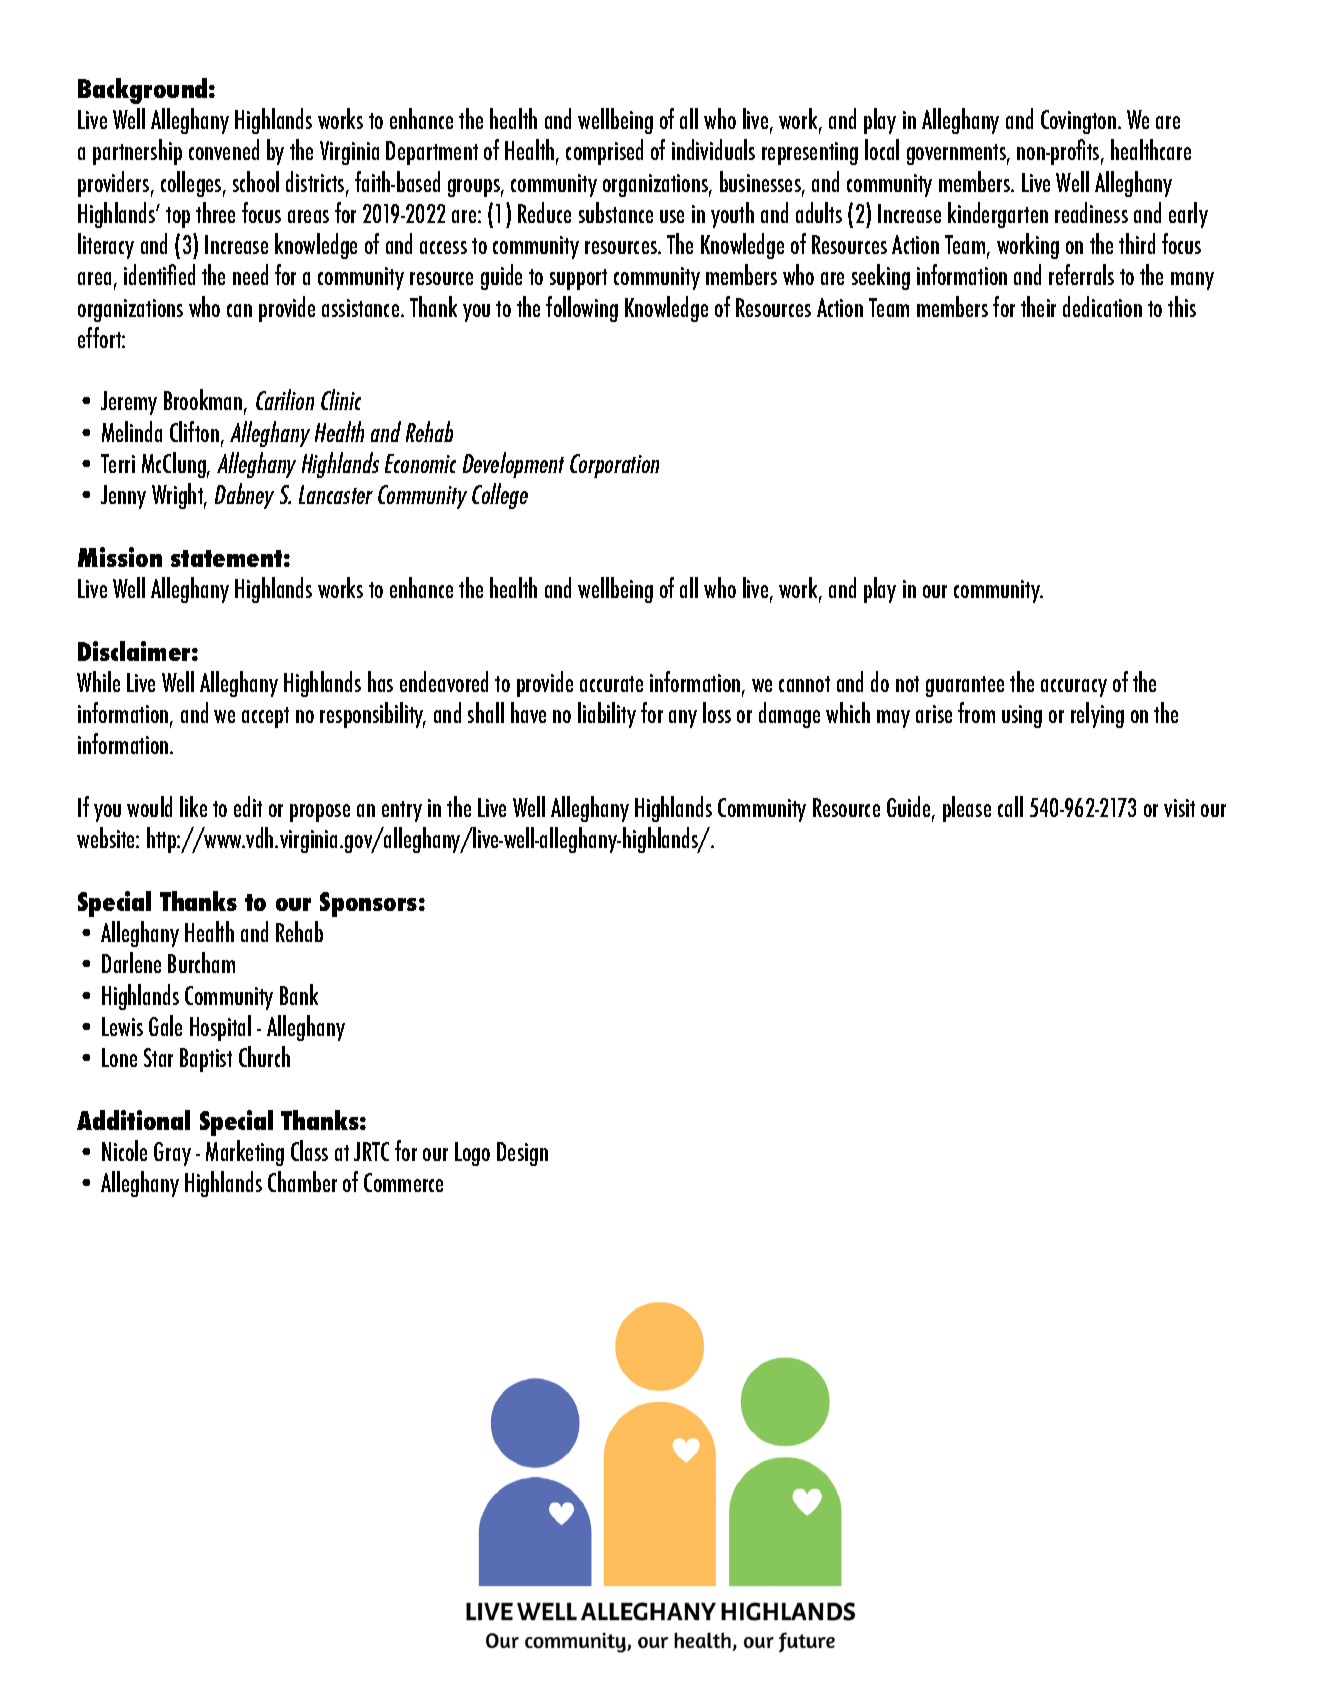 This page has width=1320, height=1708. I want to click on Wright, so click(179, 496).
